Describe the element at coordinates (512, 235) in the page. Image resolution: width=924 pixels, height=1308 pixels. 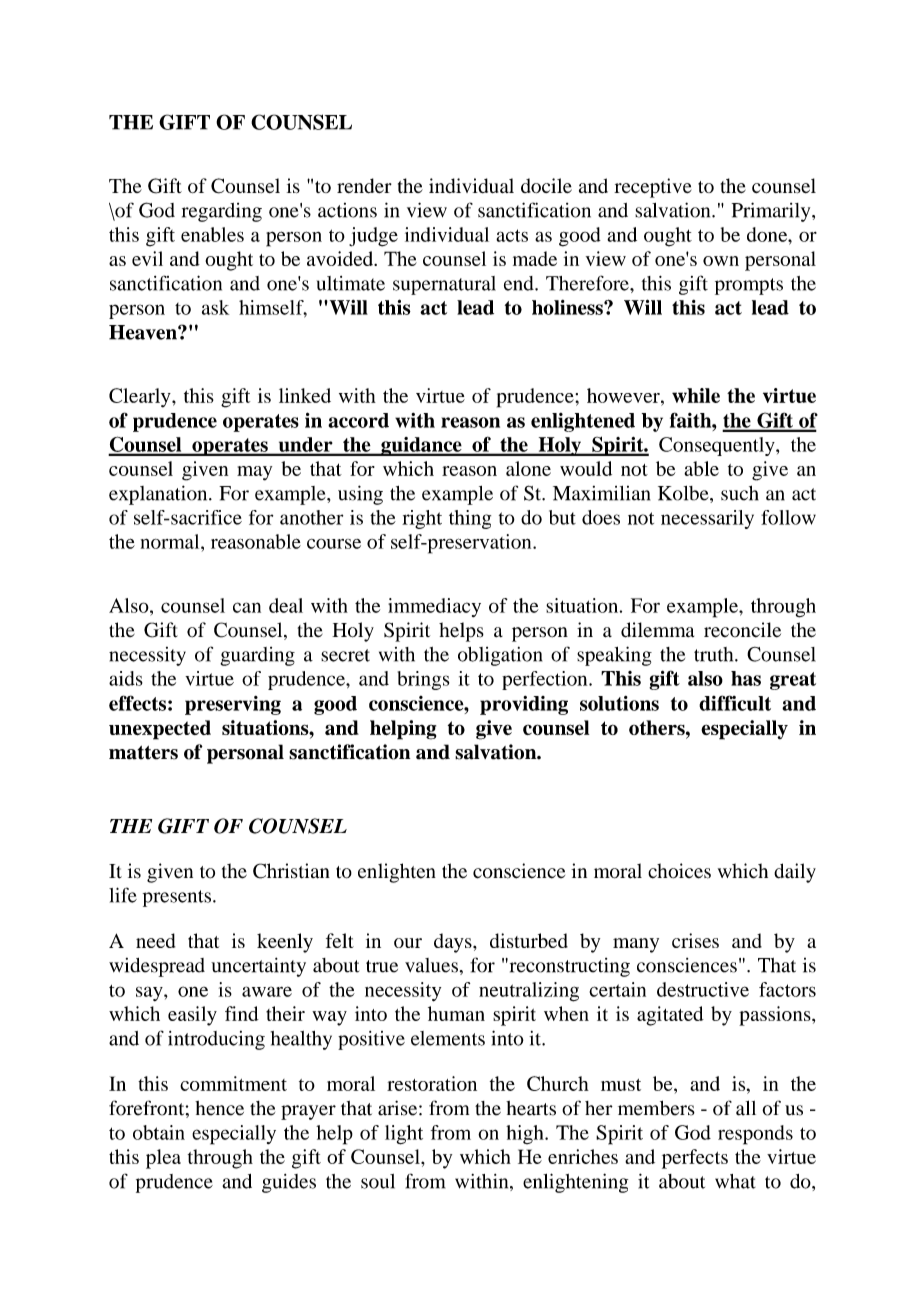
I see `acts` at that location.
